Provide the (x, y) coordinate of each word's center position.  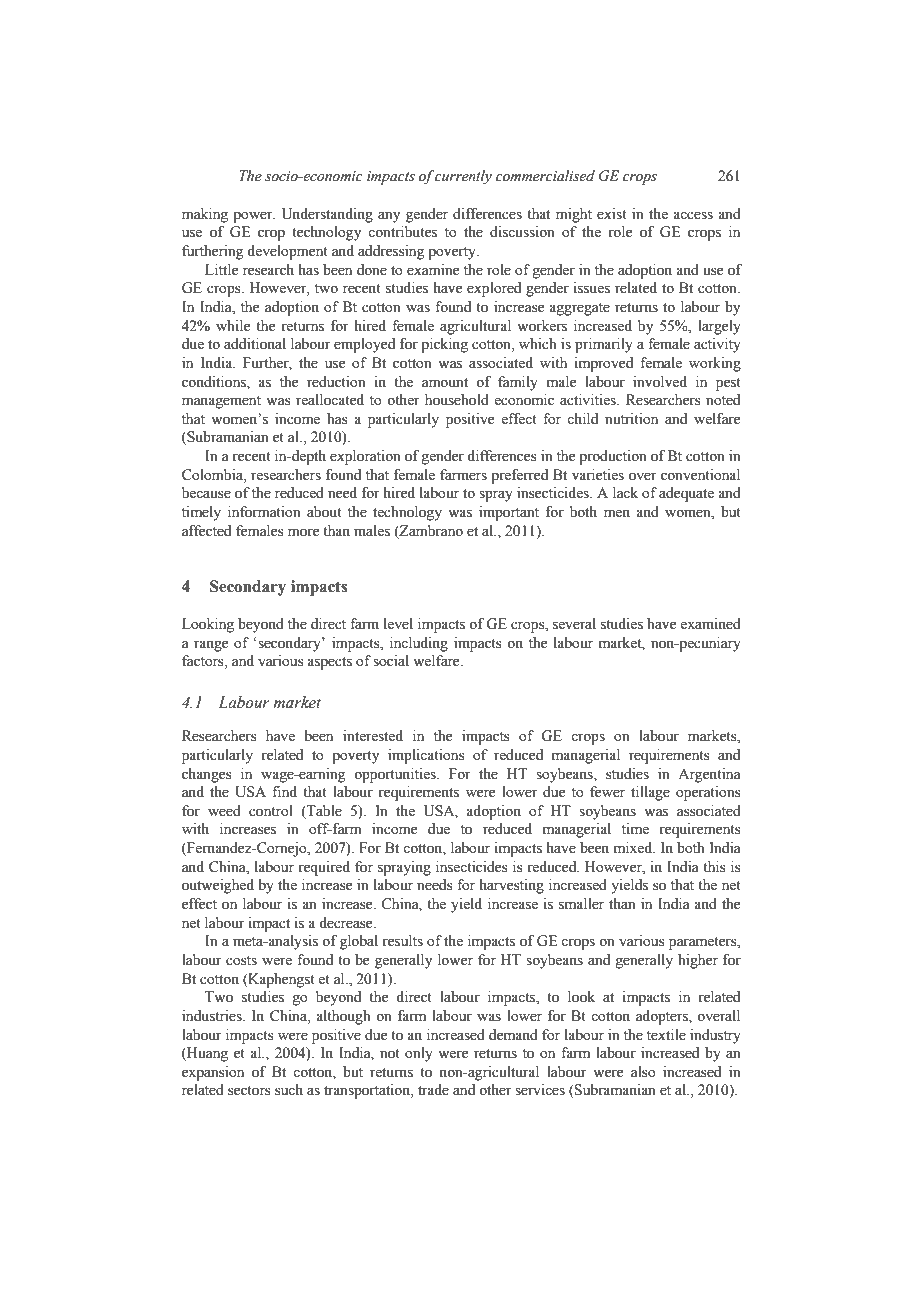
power (254, 217)
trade (433, 1090)
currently (463, 177)
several (574, 624)
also (643, 1072)
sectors (249, 1091)
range (211, 646)
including (419, 644)
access (693, 215)
